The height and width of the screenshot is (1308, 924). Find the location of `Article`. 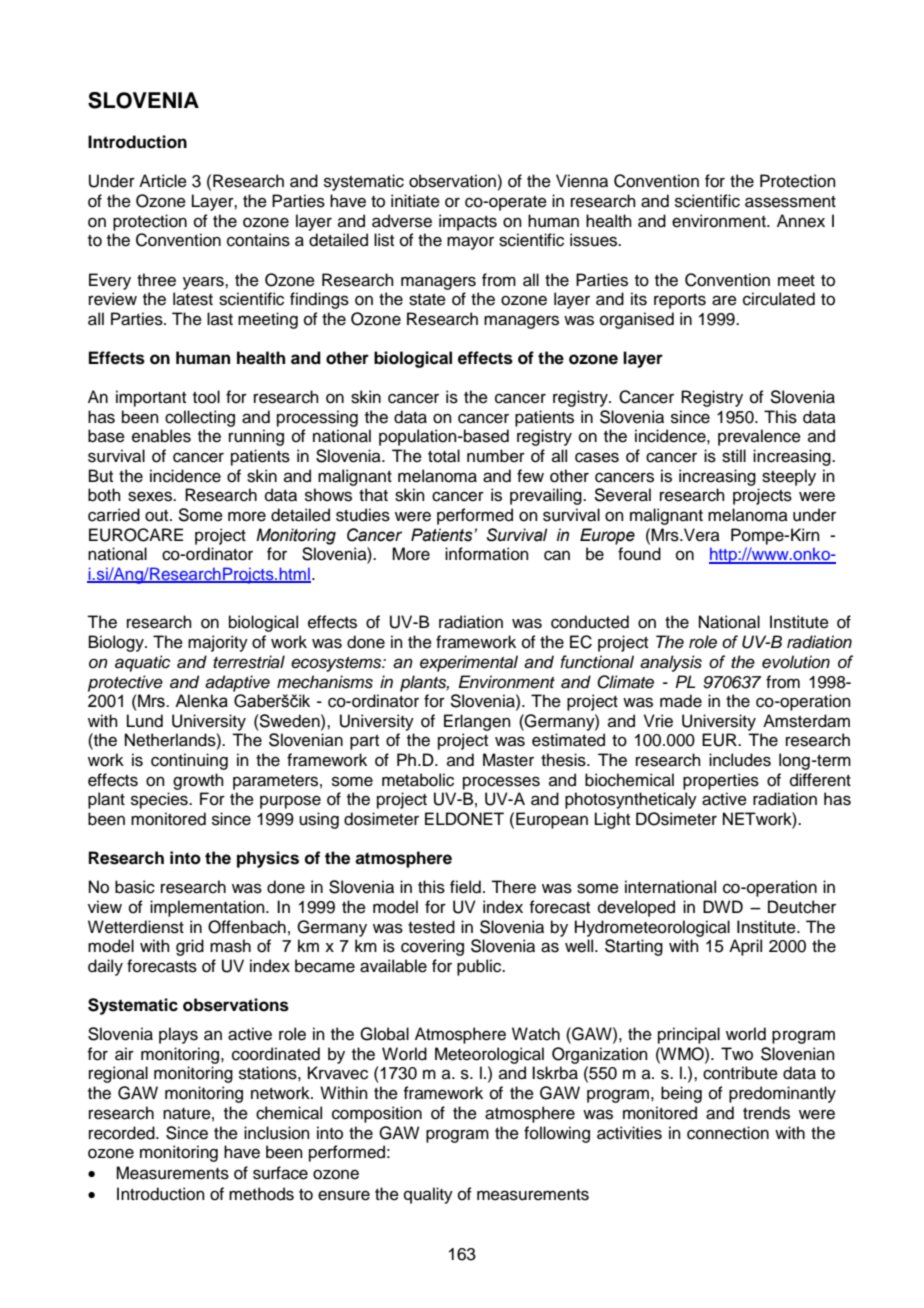

Article is located at coordinates (163, 181).
